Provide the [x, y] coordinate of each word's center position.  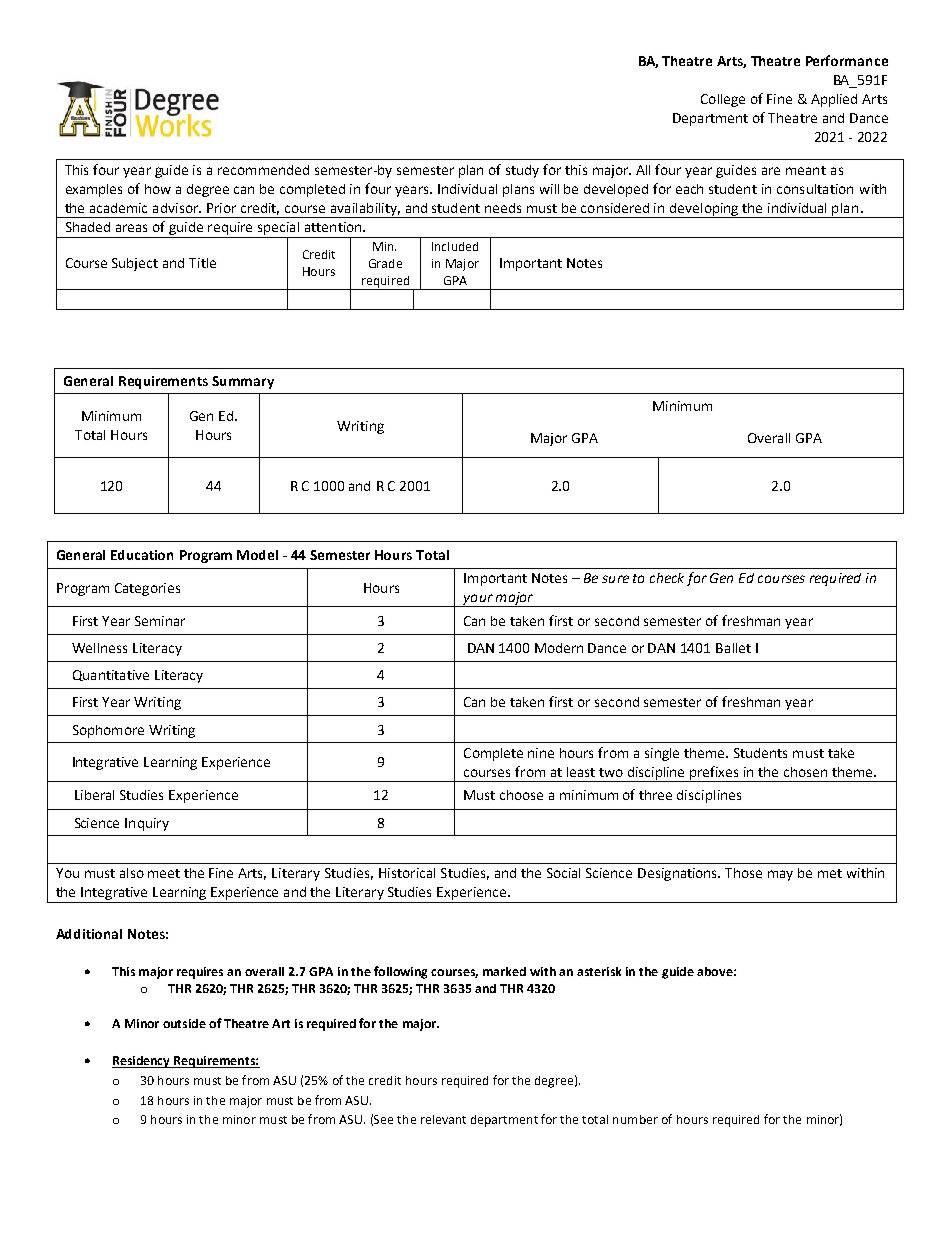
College [723, 100]
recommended [263, 170]
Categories [147, 589]
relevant [443, 1119]
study [522, 171]
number [635, 1119]
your [478, 600]
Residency [142, 1062]
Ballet [733, 648]
